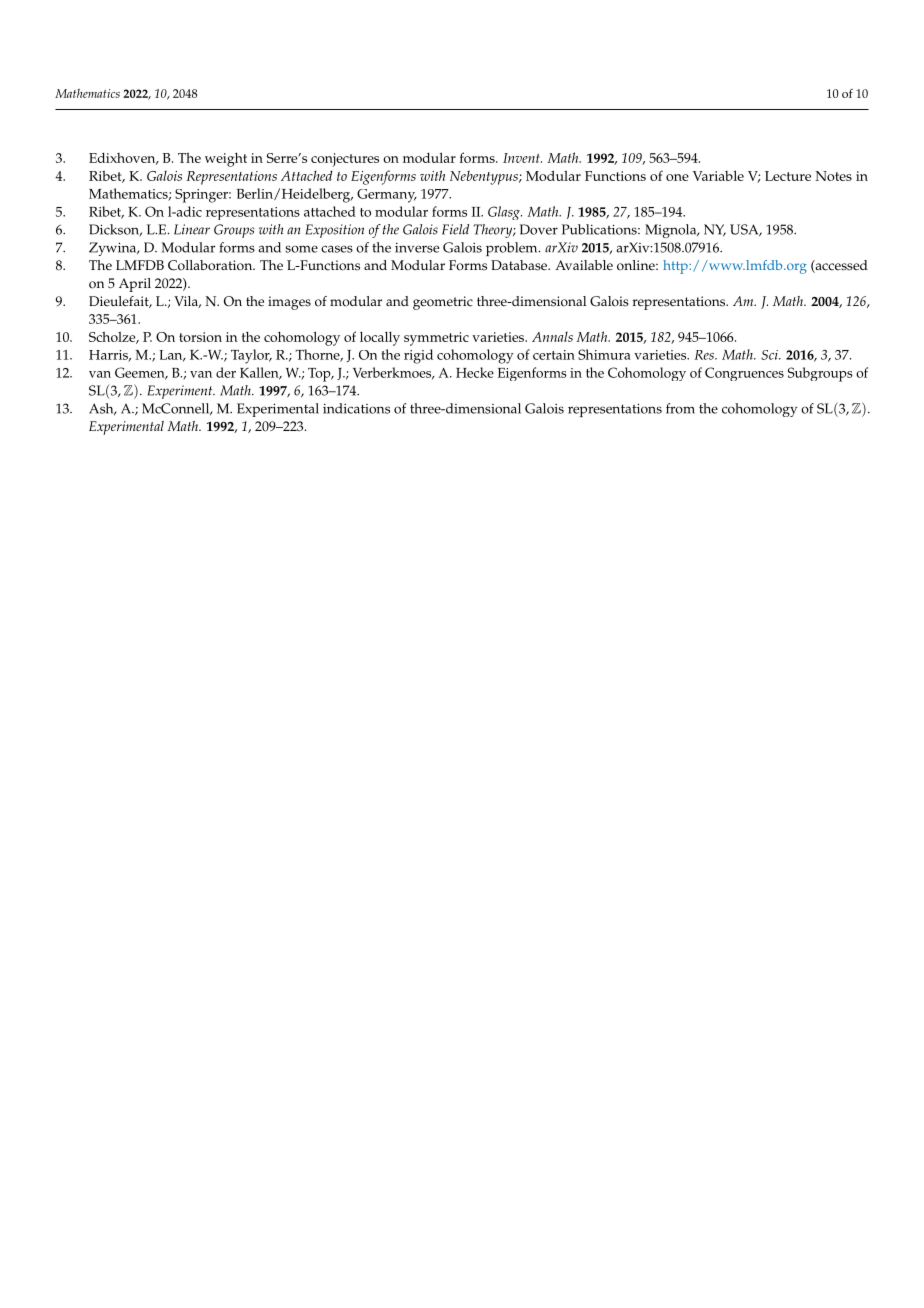 Image resolution: width=924 pixels, height=1308 pixels. What do you see at coordinates (200, 337) in the screenshot?
I see `torsion` at bounding box center [200, 337].
